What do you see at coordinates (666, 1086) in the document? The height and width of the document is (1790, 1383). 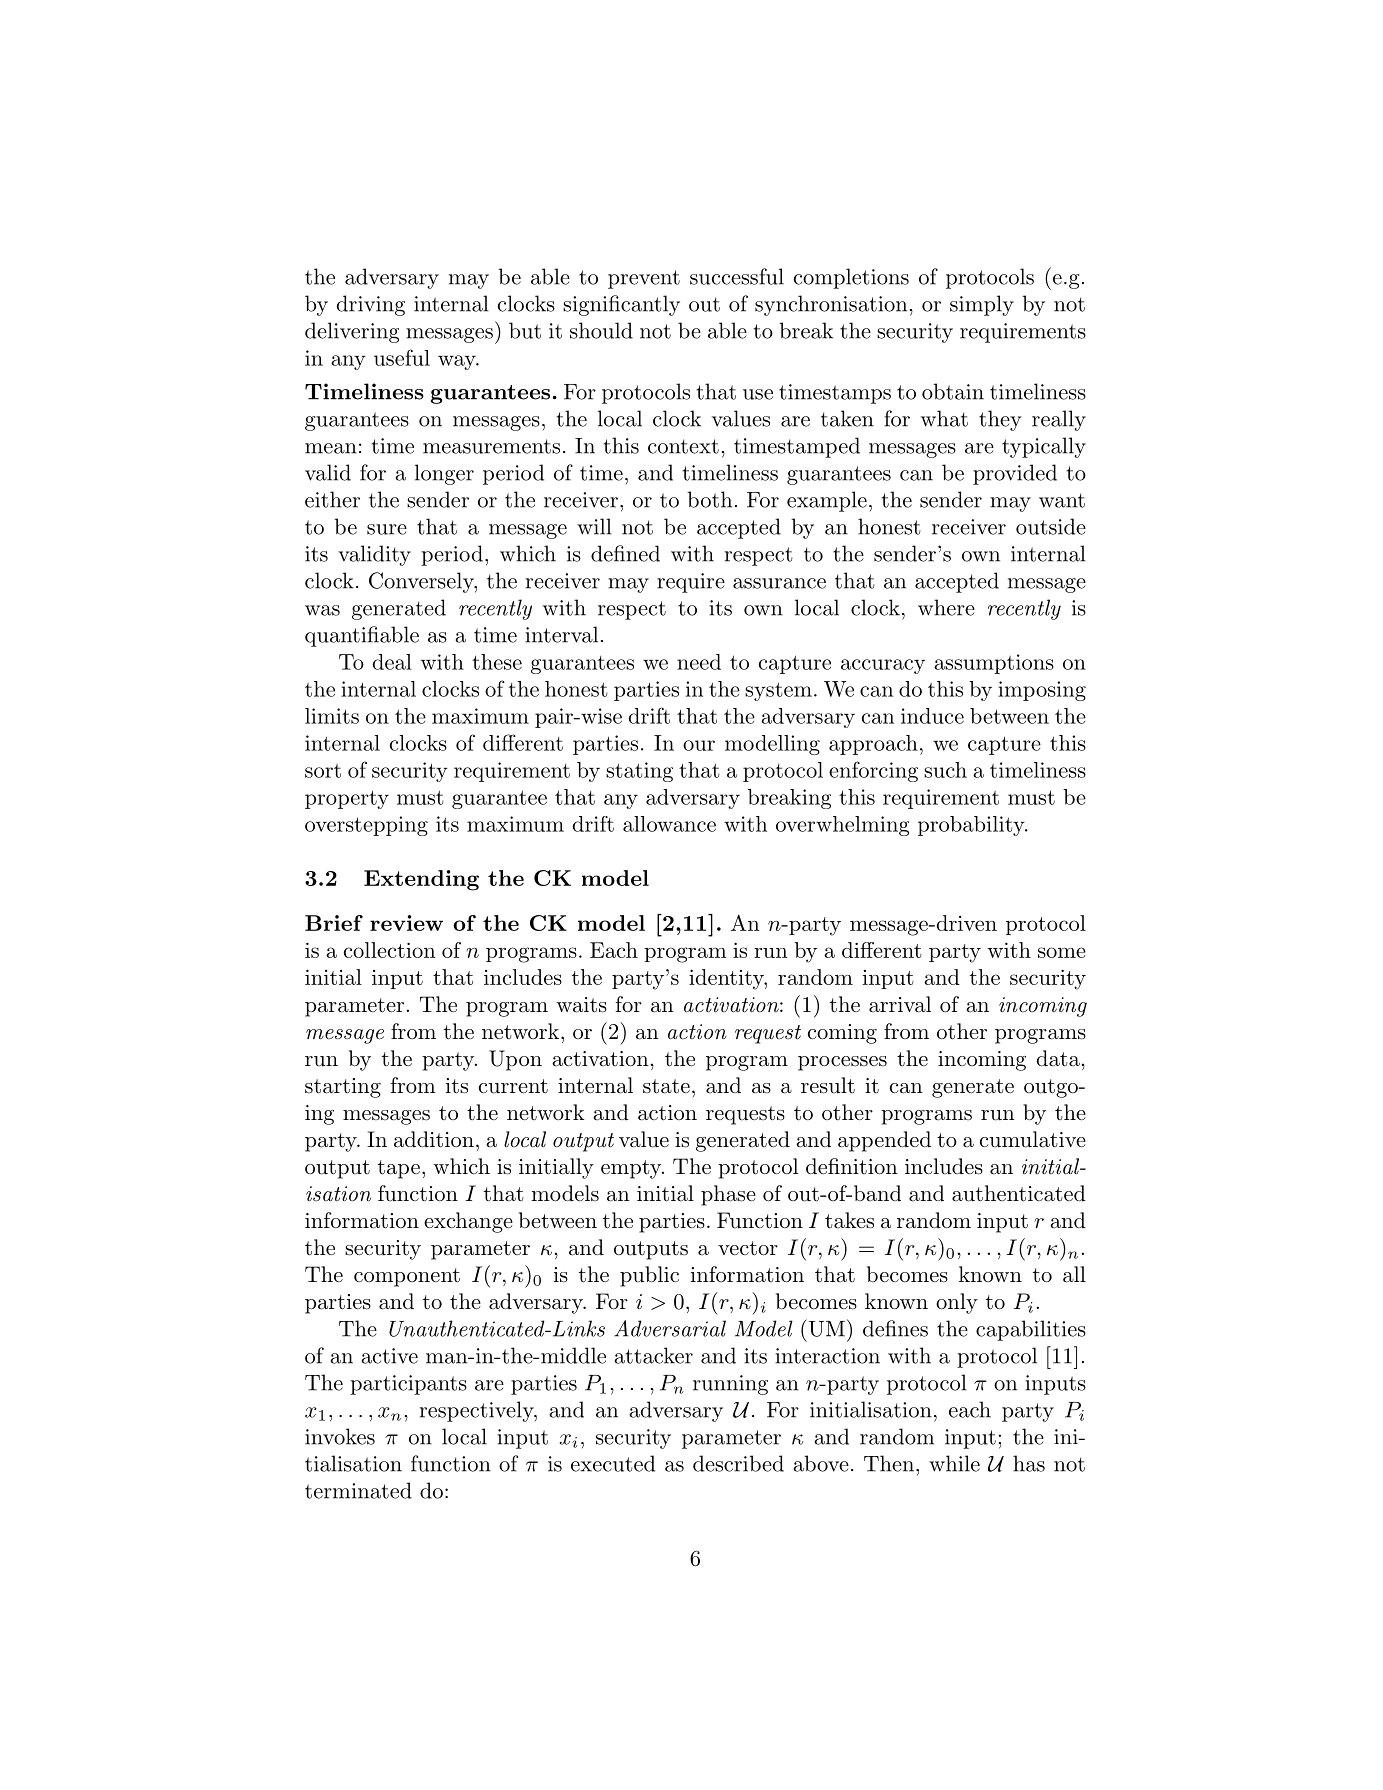 I see `state` at bounding box center [666, 1086].
